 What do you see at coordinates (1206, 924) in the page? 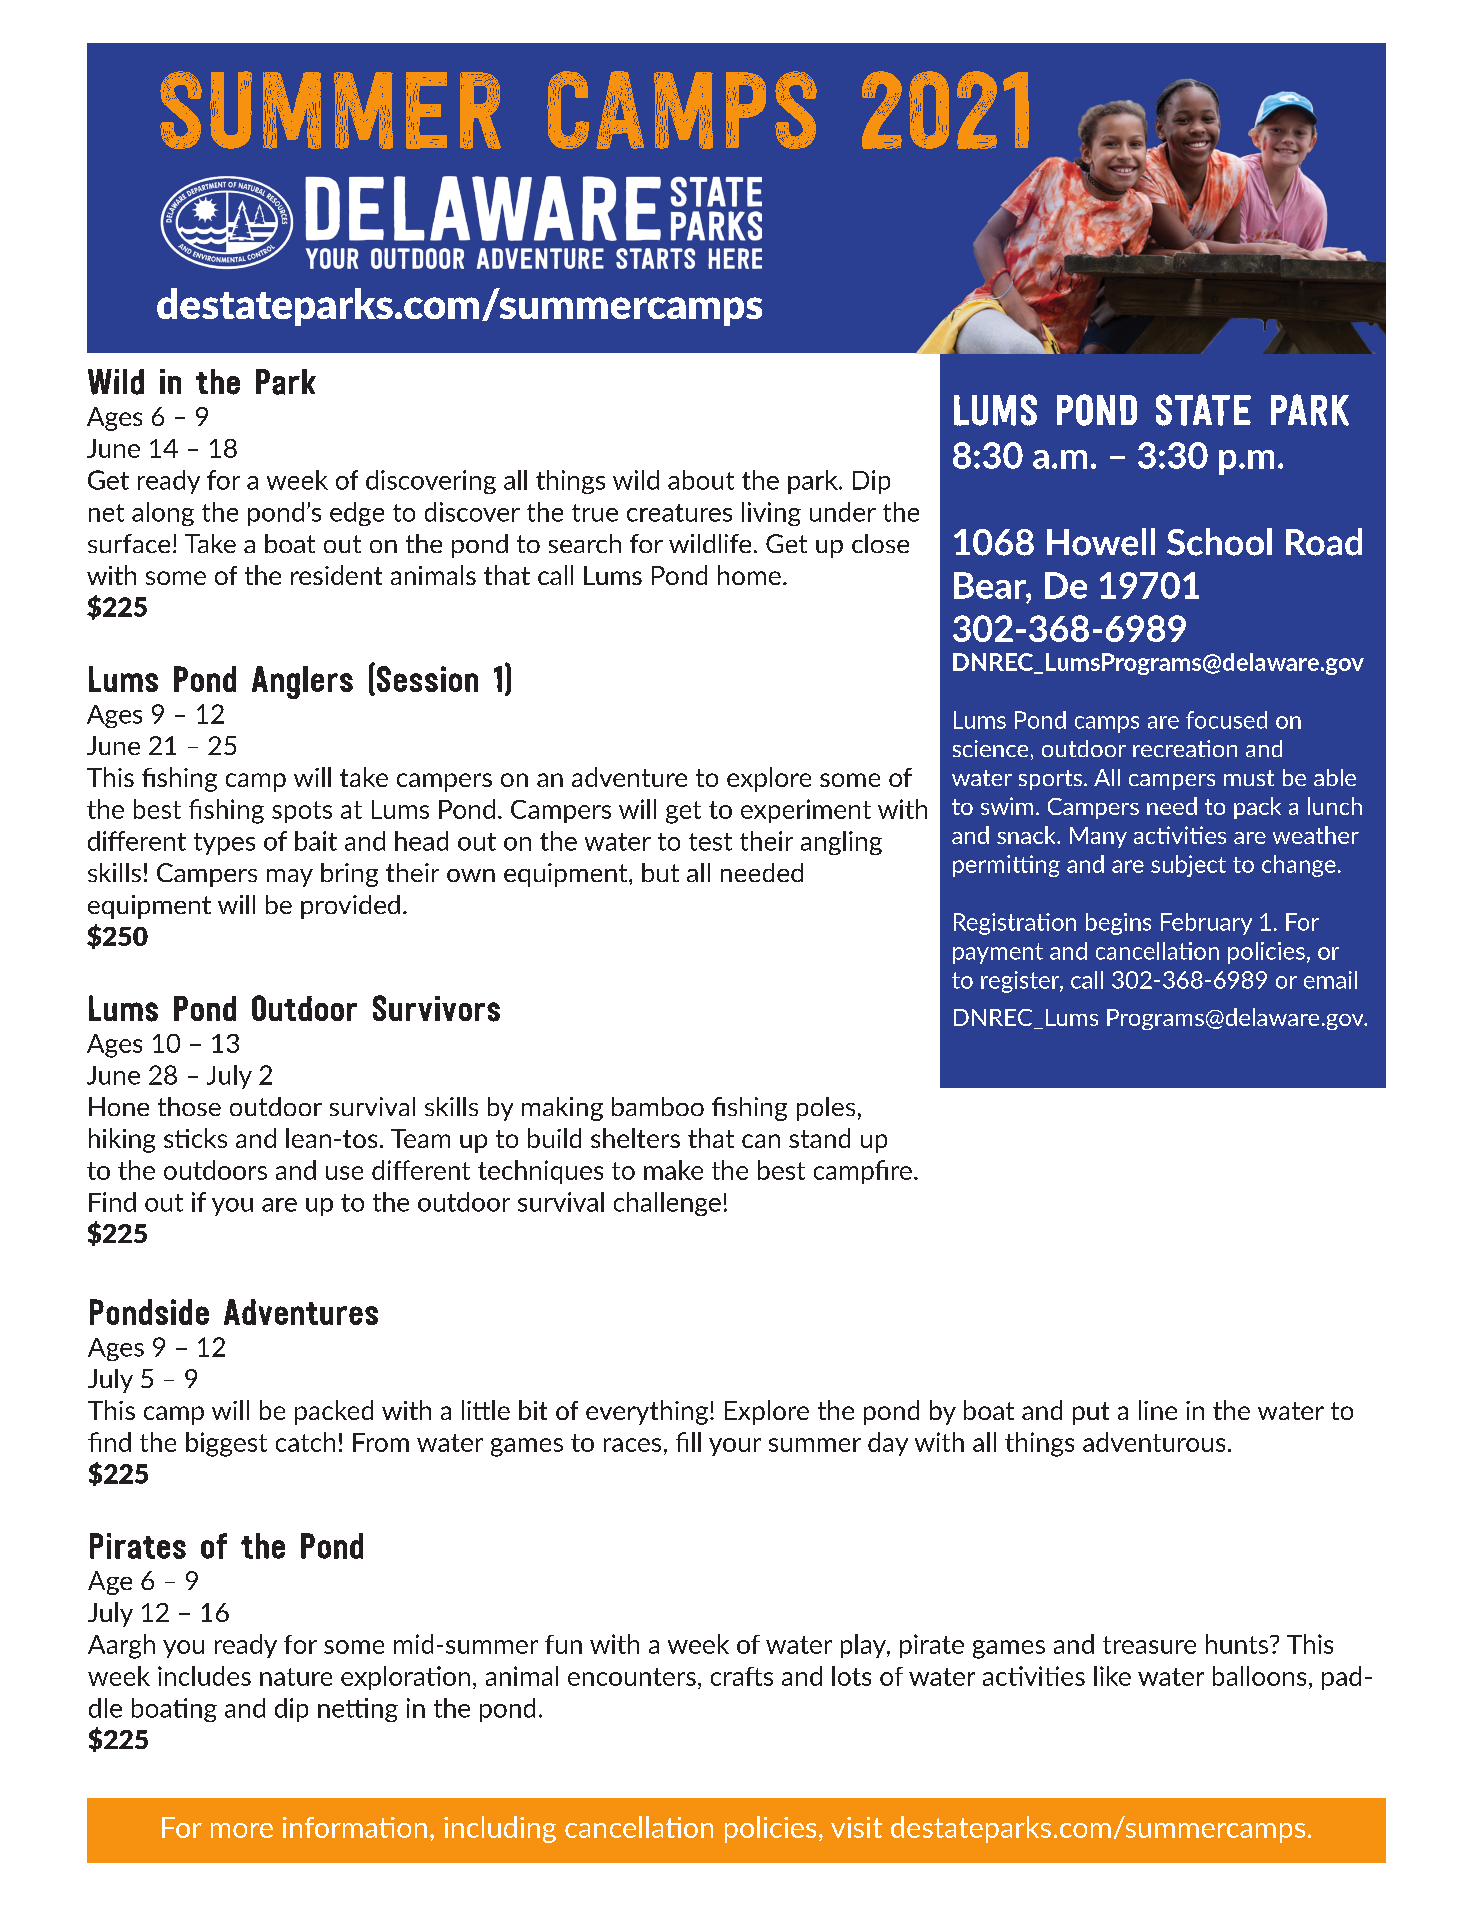
I see `February` at bounding box center [1206, 924].
